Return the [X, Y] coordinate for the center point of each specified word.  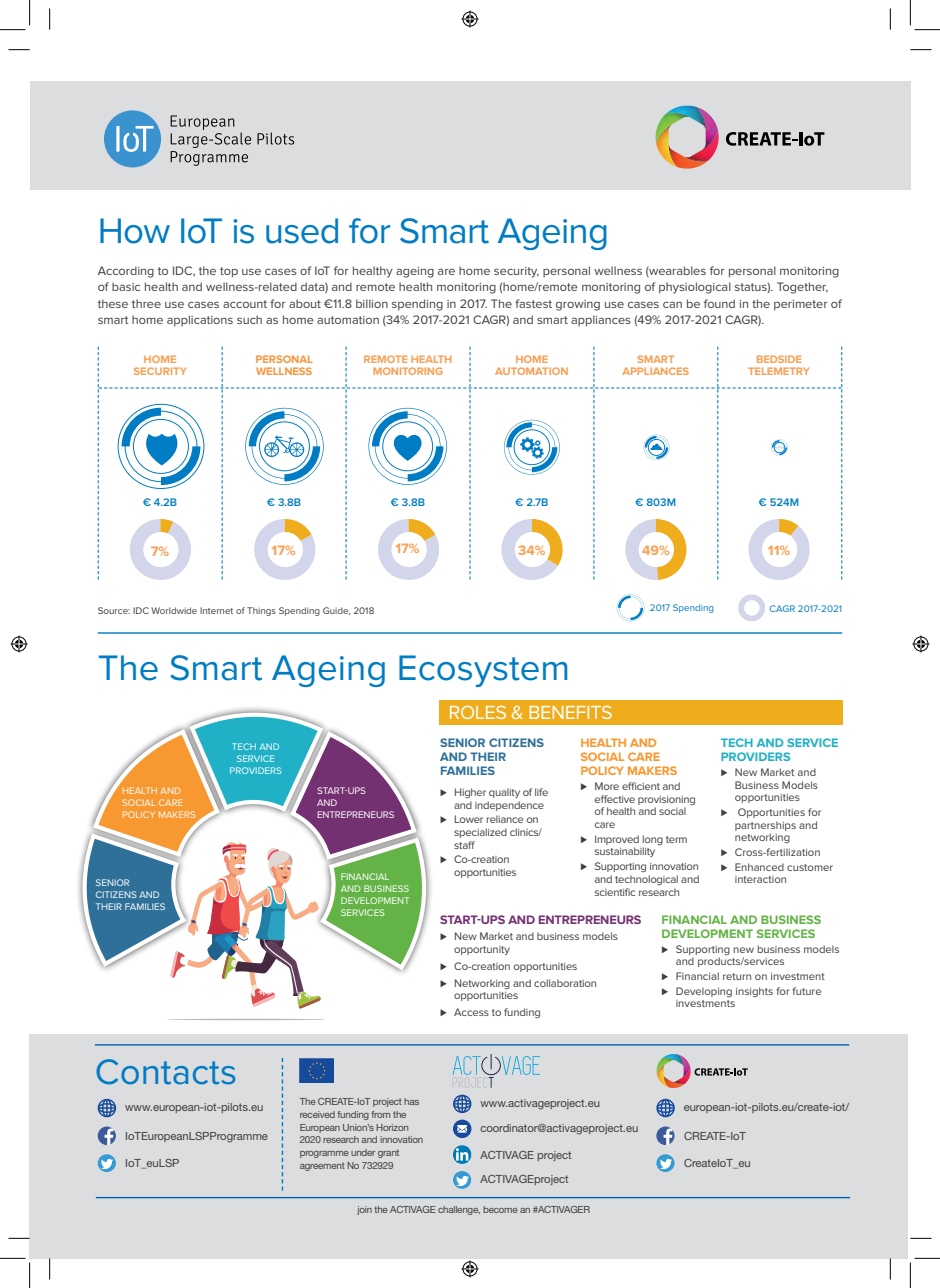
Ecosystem [483, 671]
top [229, 272]
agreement [322, 1166]
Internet [216, 610]
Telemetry [778, 371]
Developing [704, 992]
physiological [695, 288]
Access [471, 1012]
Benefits [570, 712]
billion [372, 303]
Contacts [165, 1072]
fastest [533, 303]
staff [464, 845]
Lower [469, 819]
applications [200, 320]
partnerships [765, 826]
